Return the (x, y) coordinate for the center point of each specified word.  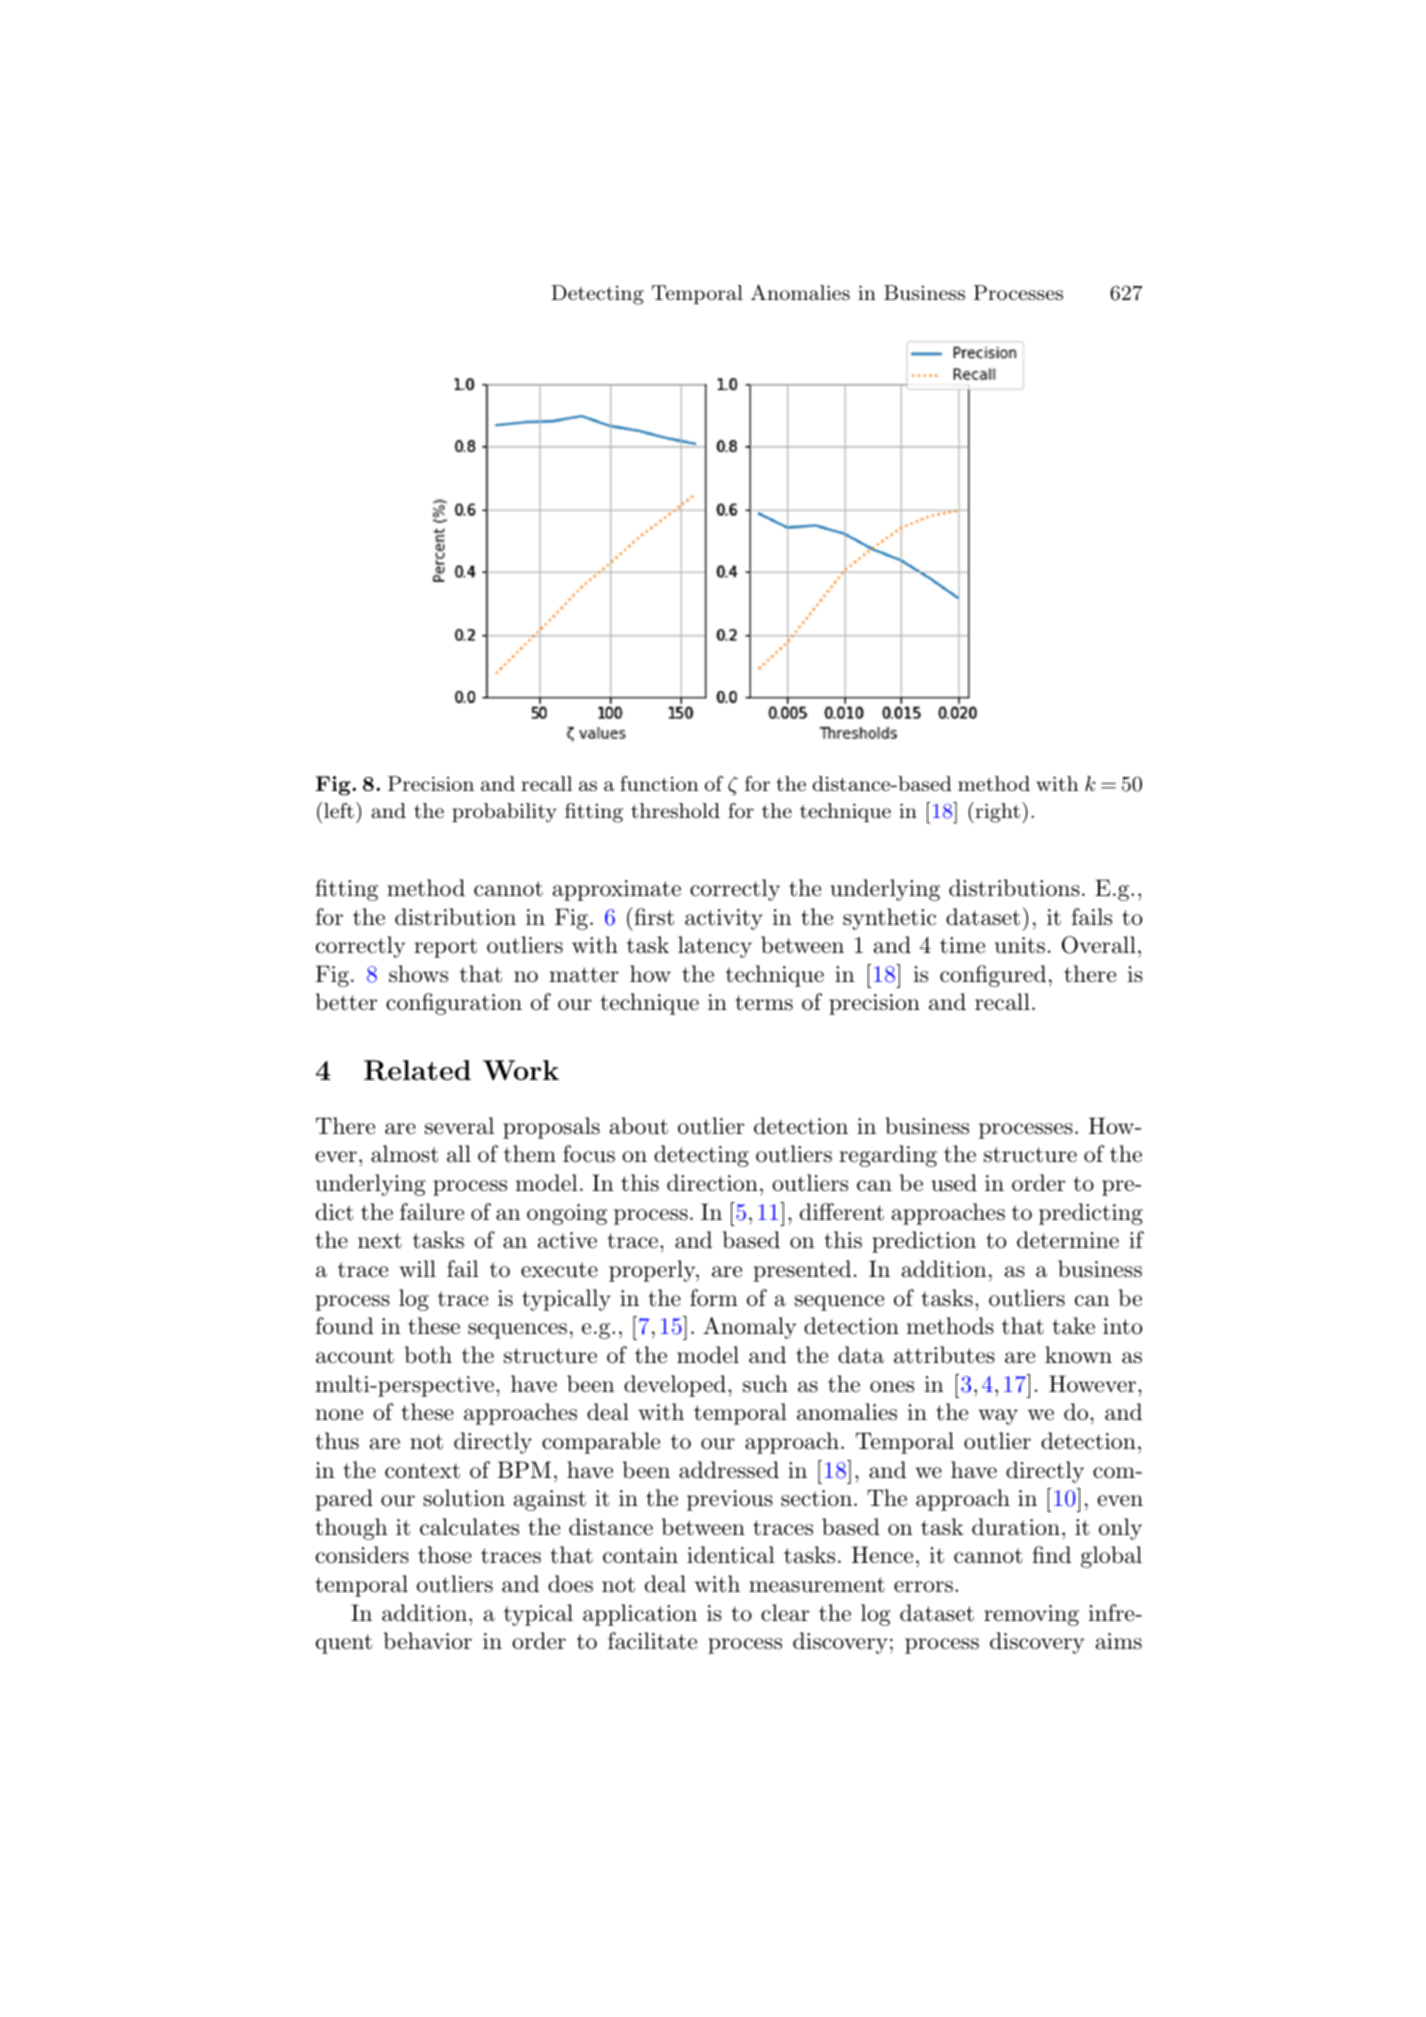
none (339, 1415)
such (765, 1384)
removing (1031, 1615)
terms (764, 1003)
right (996, 812)
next (380, 1241)
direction (712, 1183)
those (445, 1555)
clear (785, 1613)
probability (504, 813)
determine (1068, 1240)
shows (418, 974)
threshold (675, 811)
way (998, 1417)
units (1020, 945)
